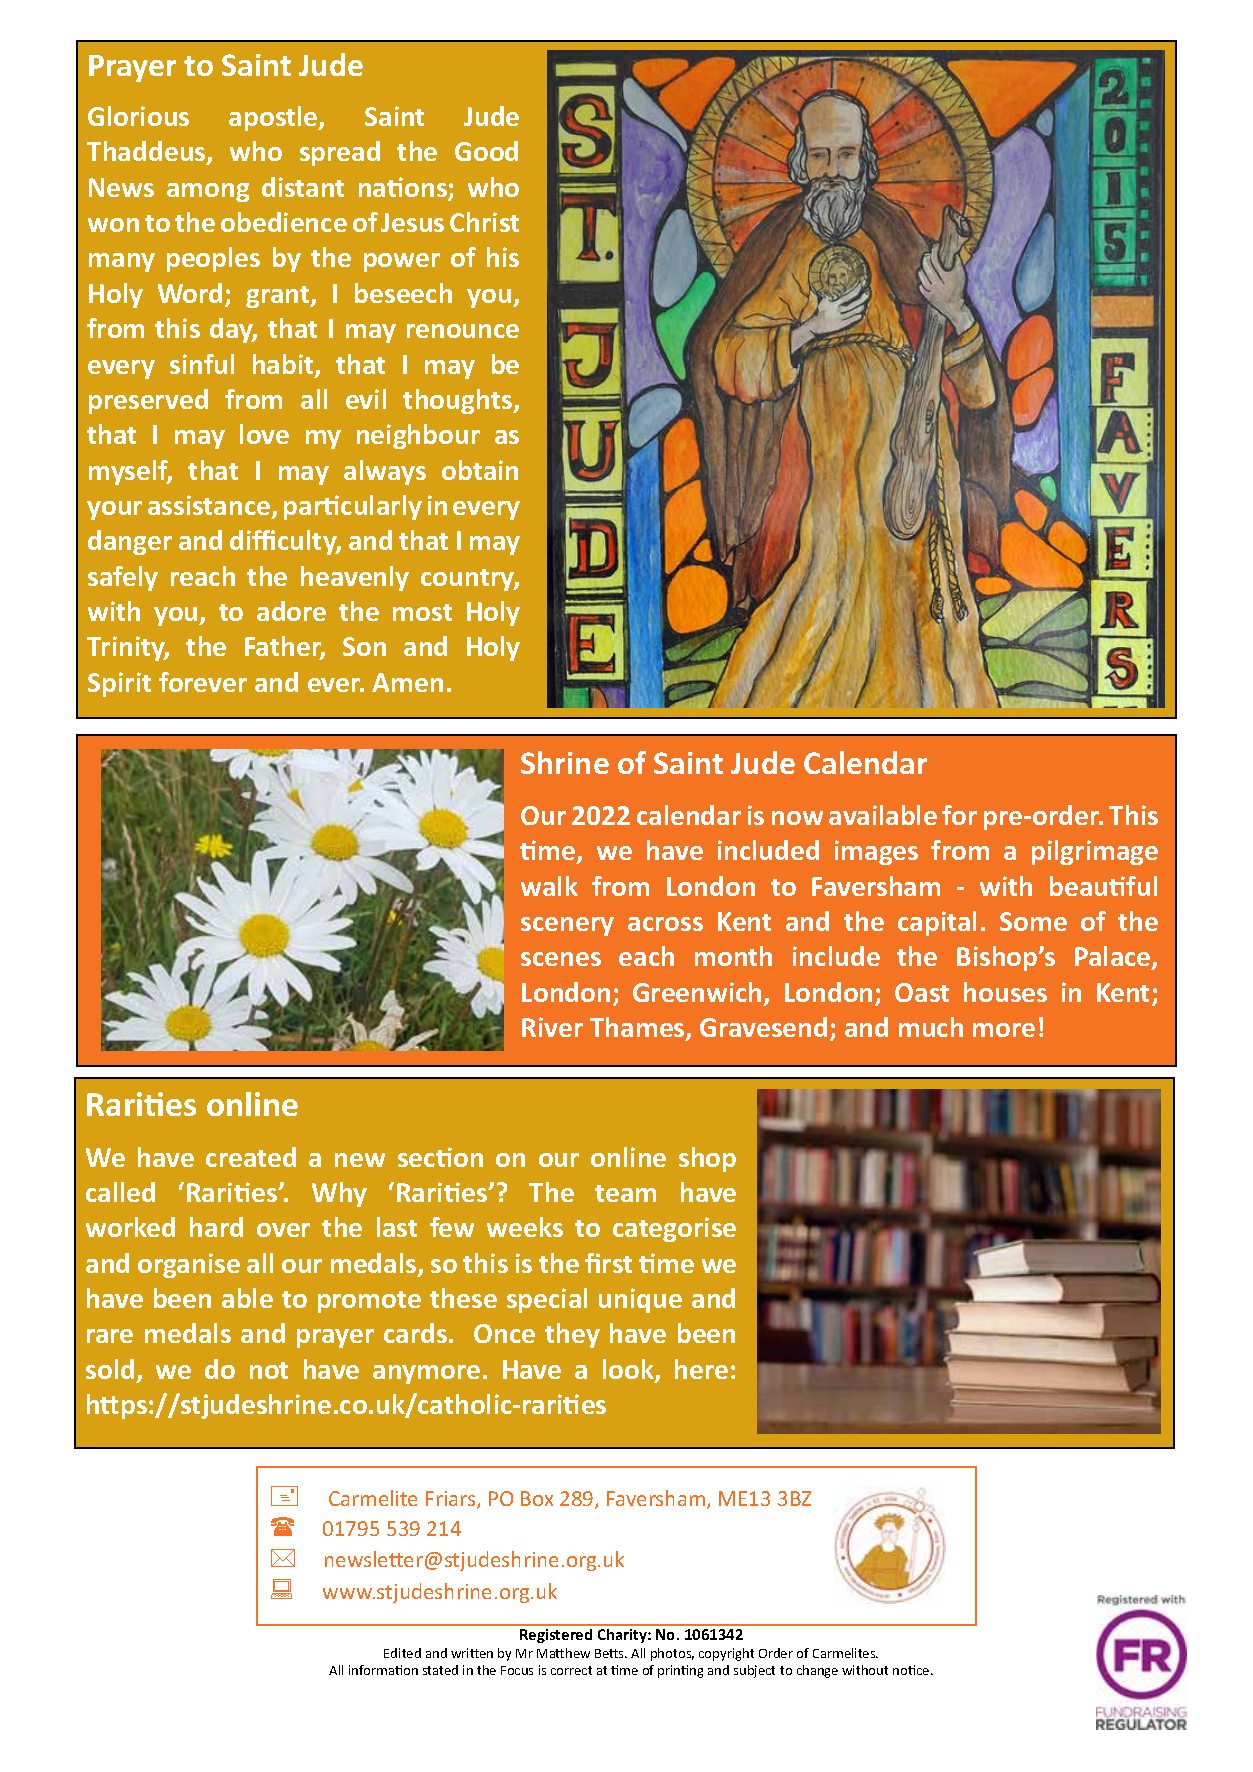  What do you see at coordinates (567, 926) in the screenshot?
I see `scenery` at bounding box center [567, 926].
